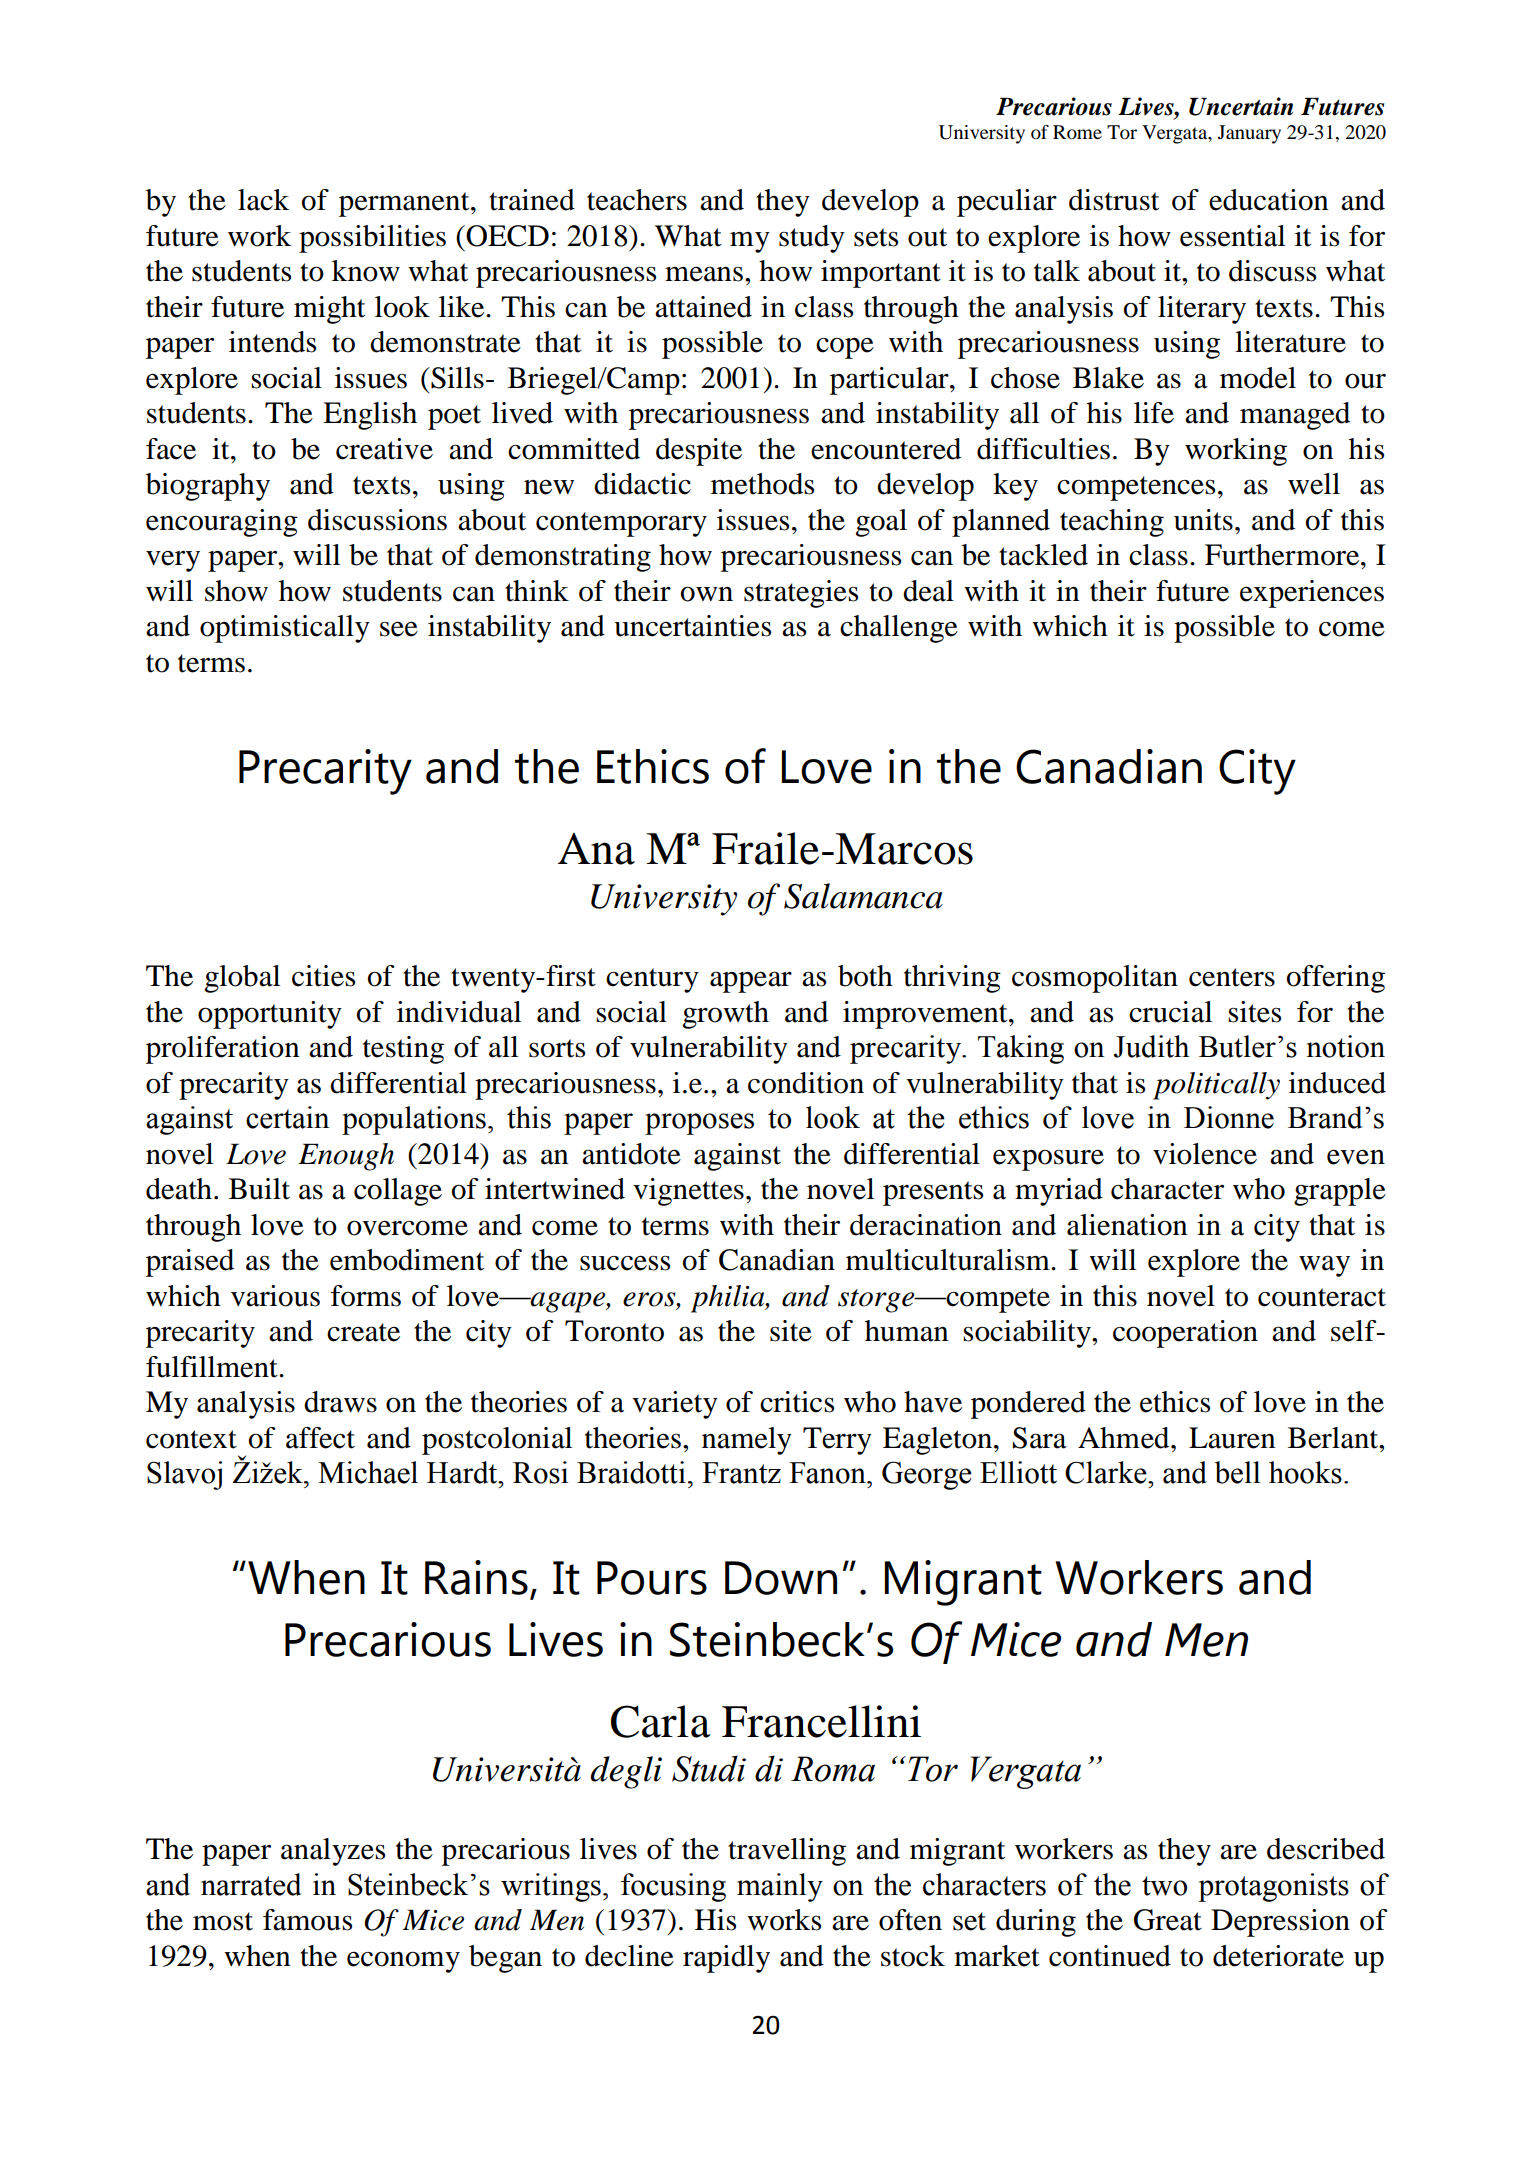 The height and width of the screenshot is (2167, 1532). I want to click on experiences, so click(1312, 594).
